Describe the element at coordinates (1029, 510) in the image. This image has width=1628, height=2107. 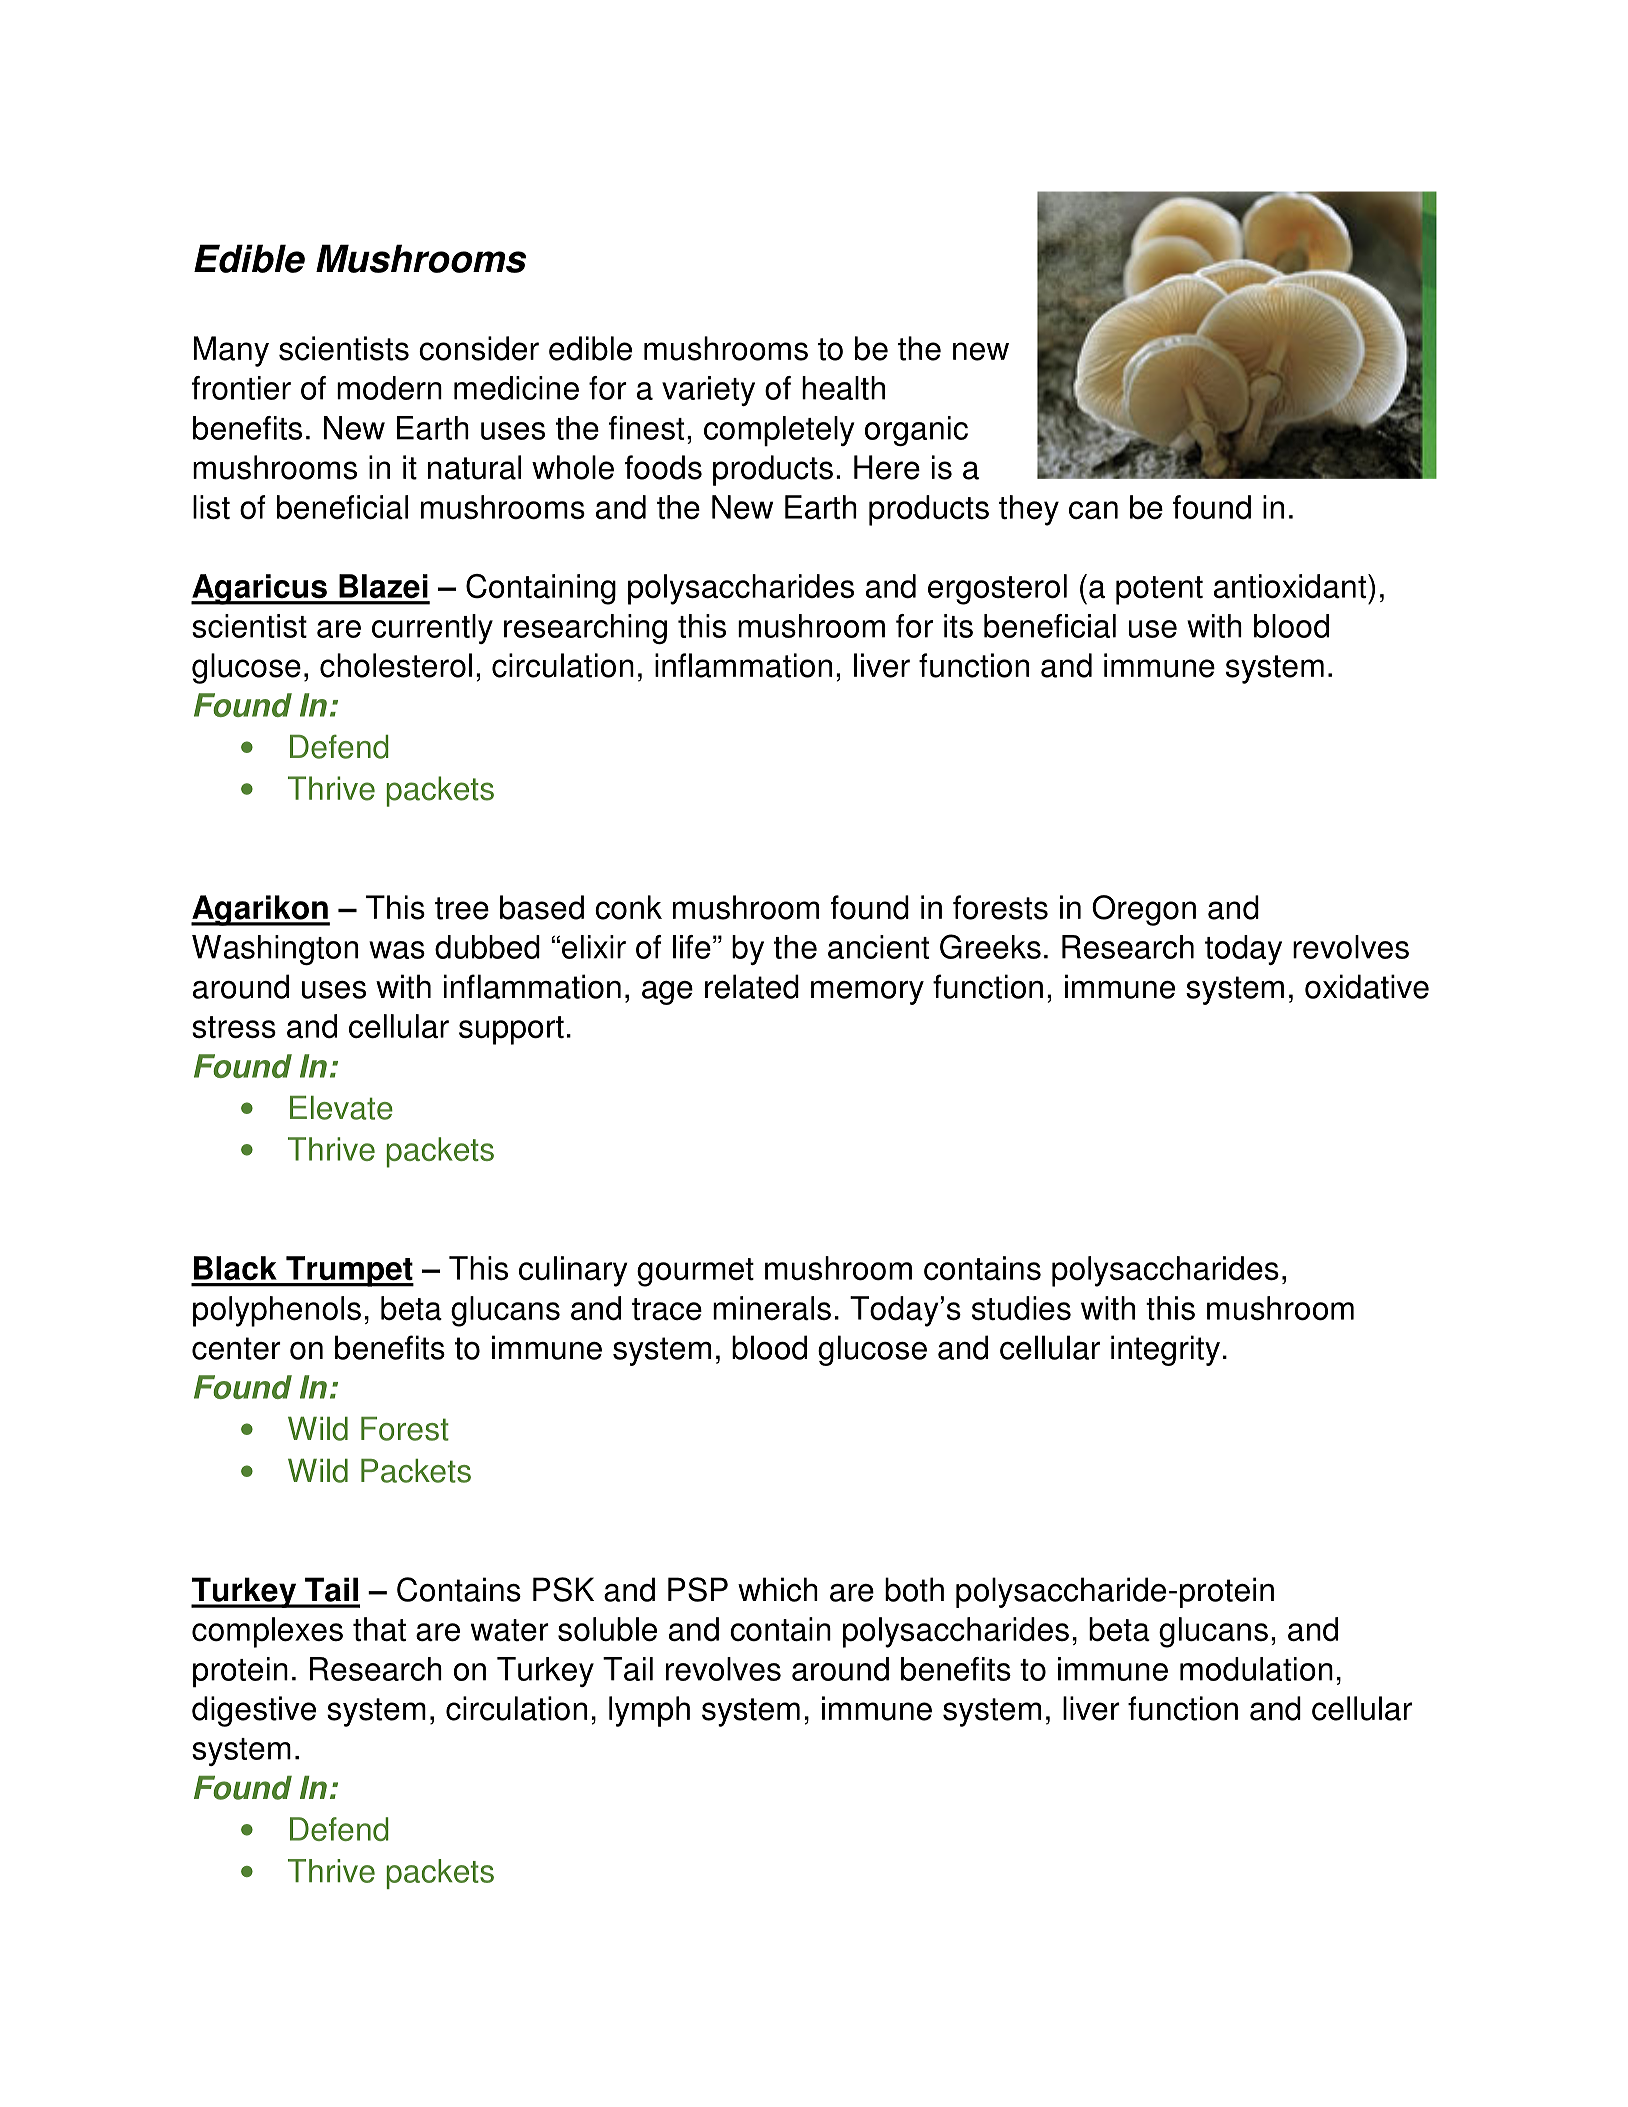
I see `they` at that location.
